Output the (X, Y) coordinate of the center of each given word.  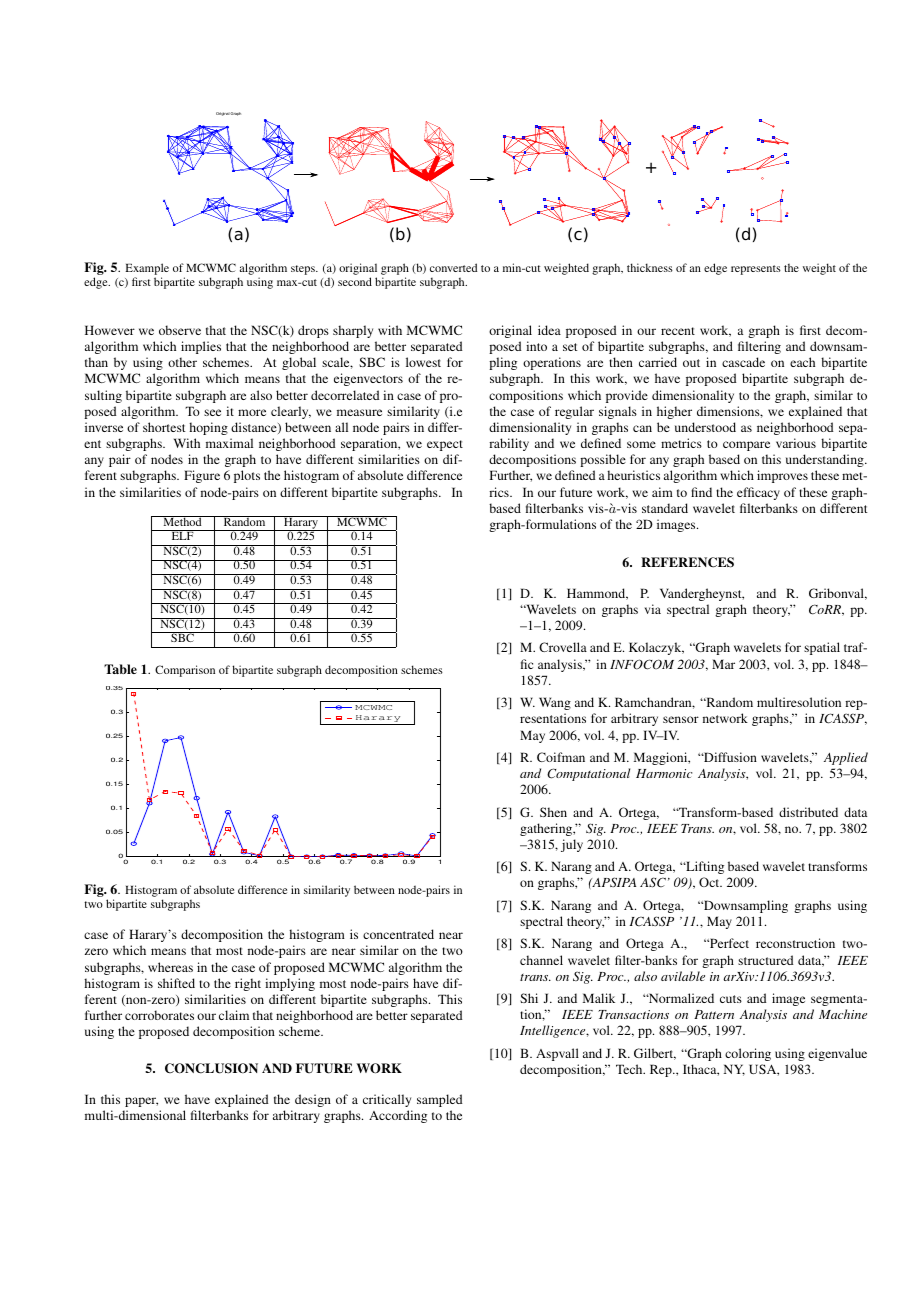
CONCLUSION (211, 1068)
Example (147, 269)
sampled (440, 1100)
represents (756, 270)
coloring (748, 1054)
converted (453, 267)
